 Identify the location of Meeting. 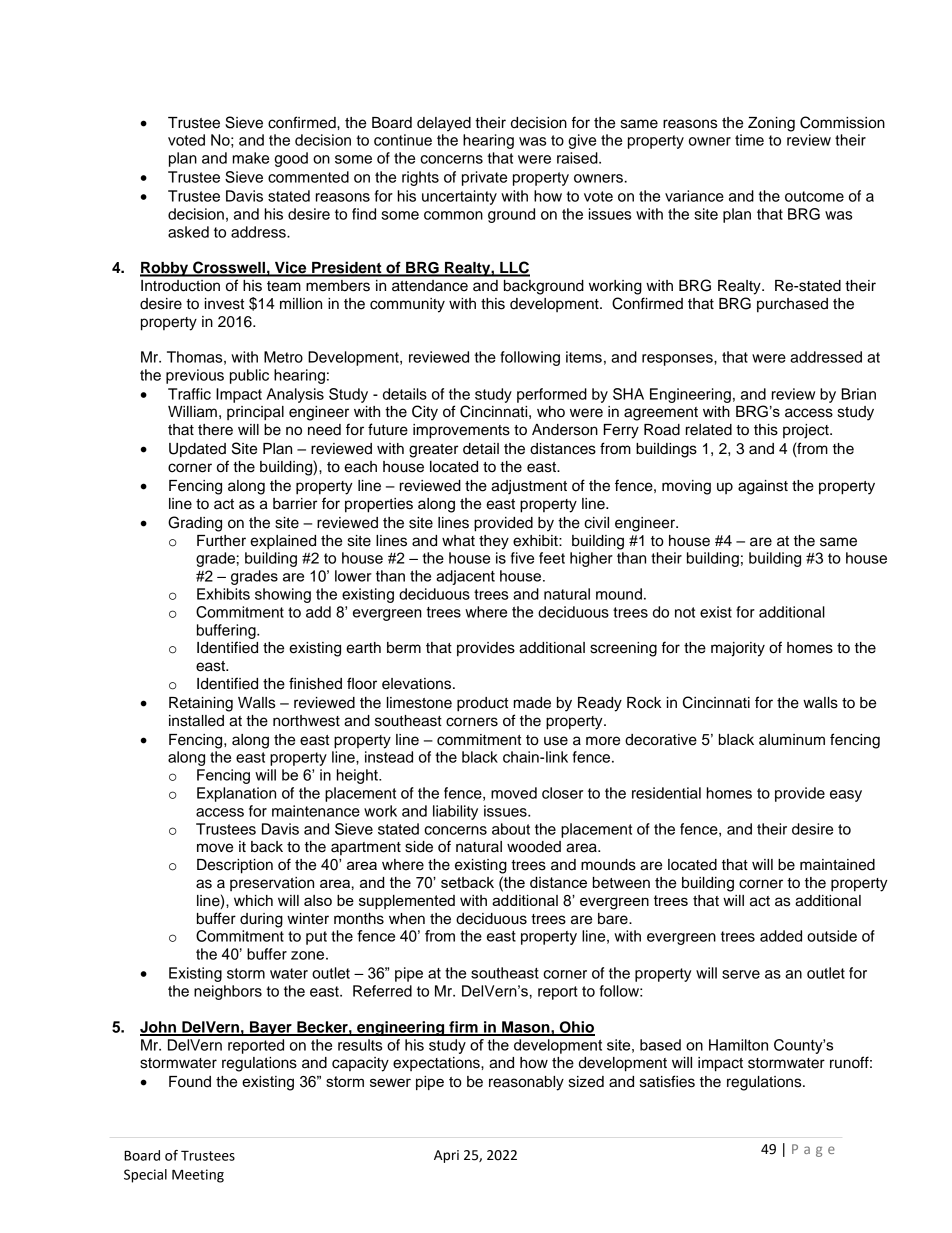
(198, 1176).
